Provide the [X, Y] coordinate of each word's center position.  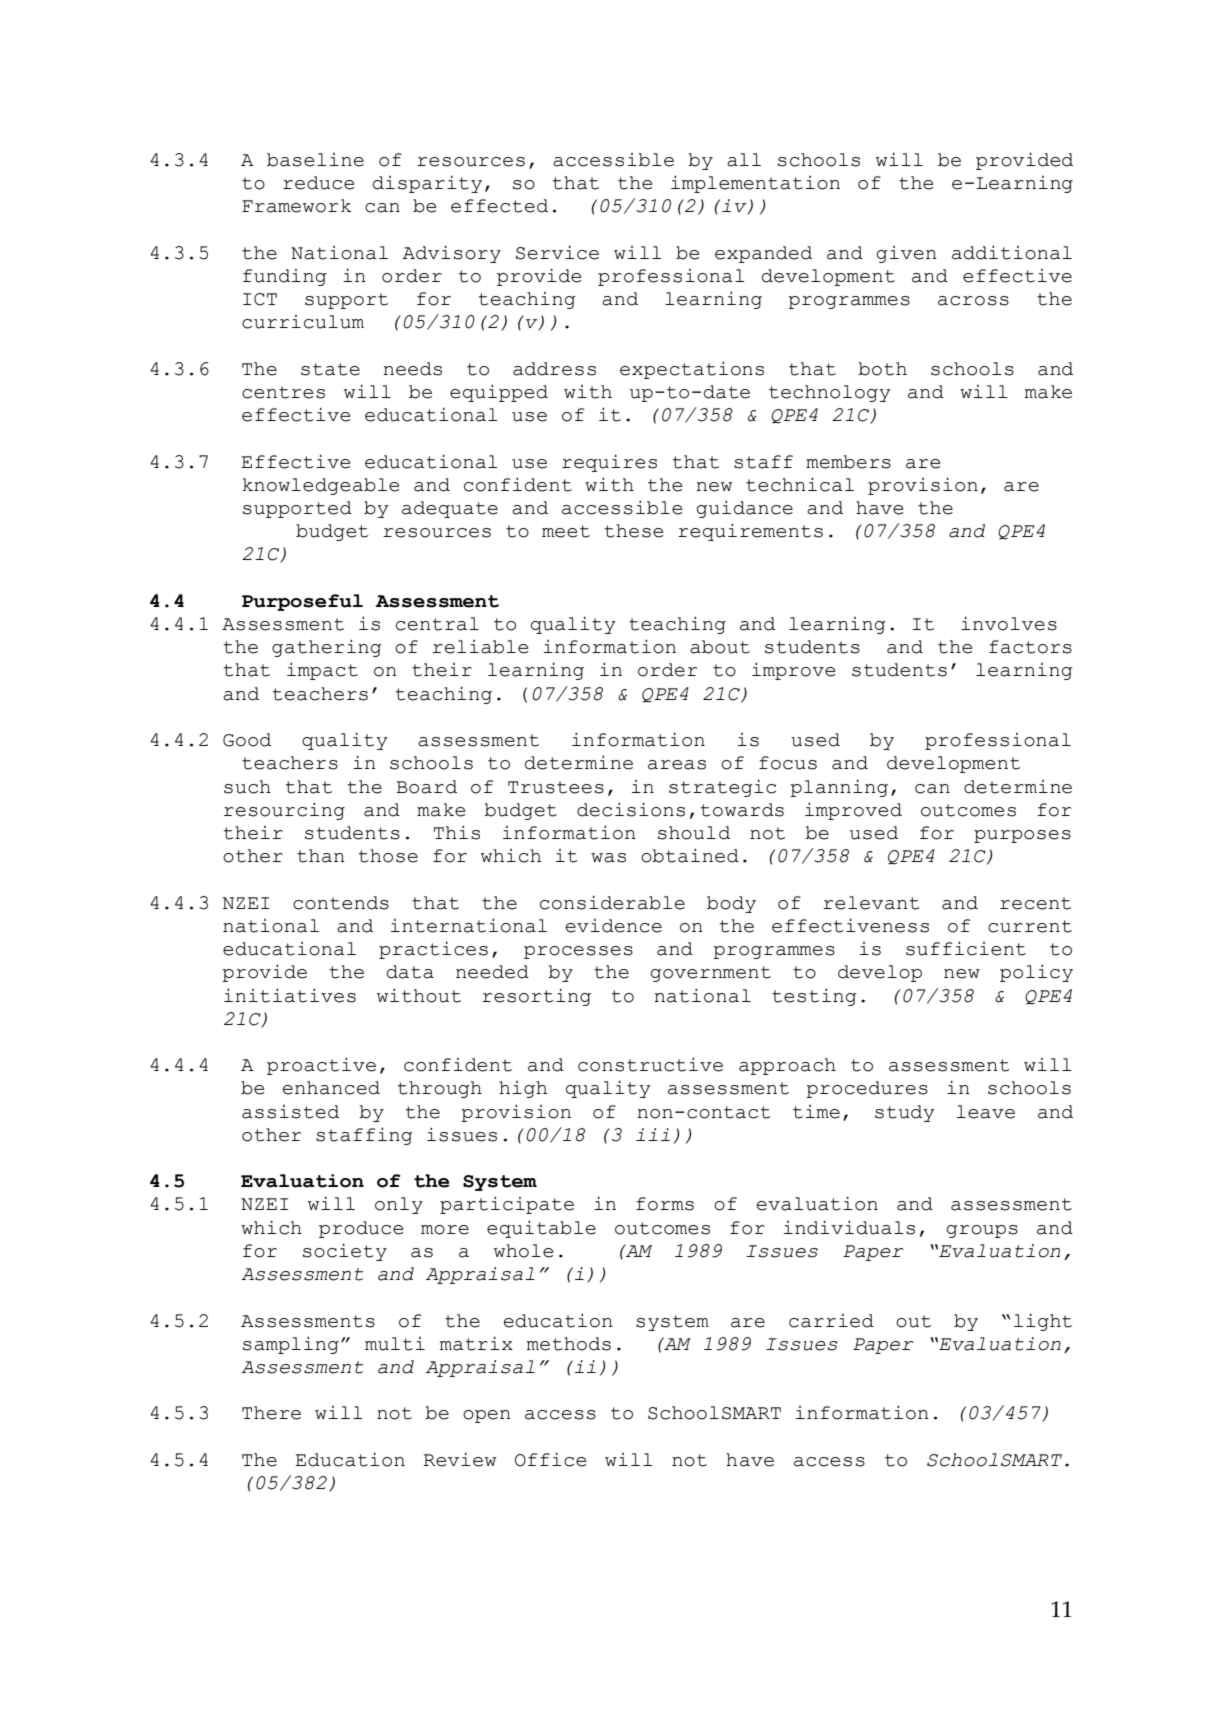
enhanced [331, 1088]
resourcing [284, 811]
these [634, 531]
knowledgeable [321, 486]
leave [986, 1112]
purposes [1022, 836]
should [694, 833]
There [271, 1413]
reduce [318, 183]
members [848, 462]
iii [653, 1134]
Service [557, 252]
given [907, 254]
